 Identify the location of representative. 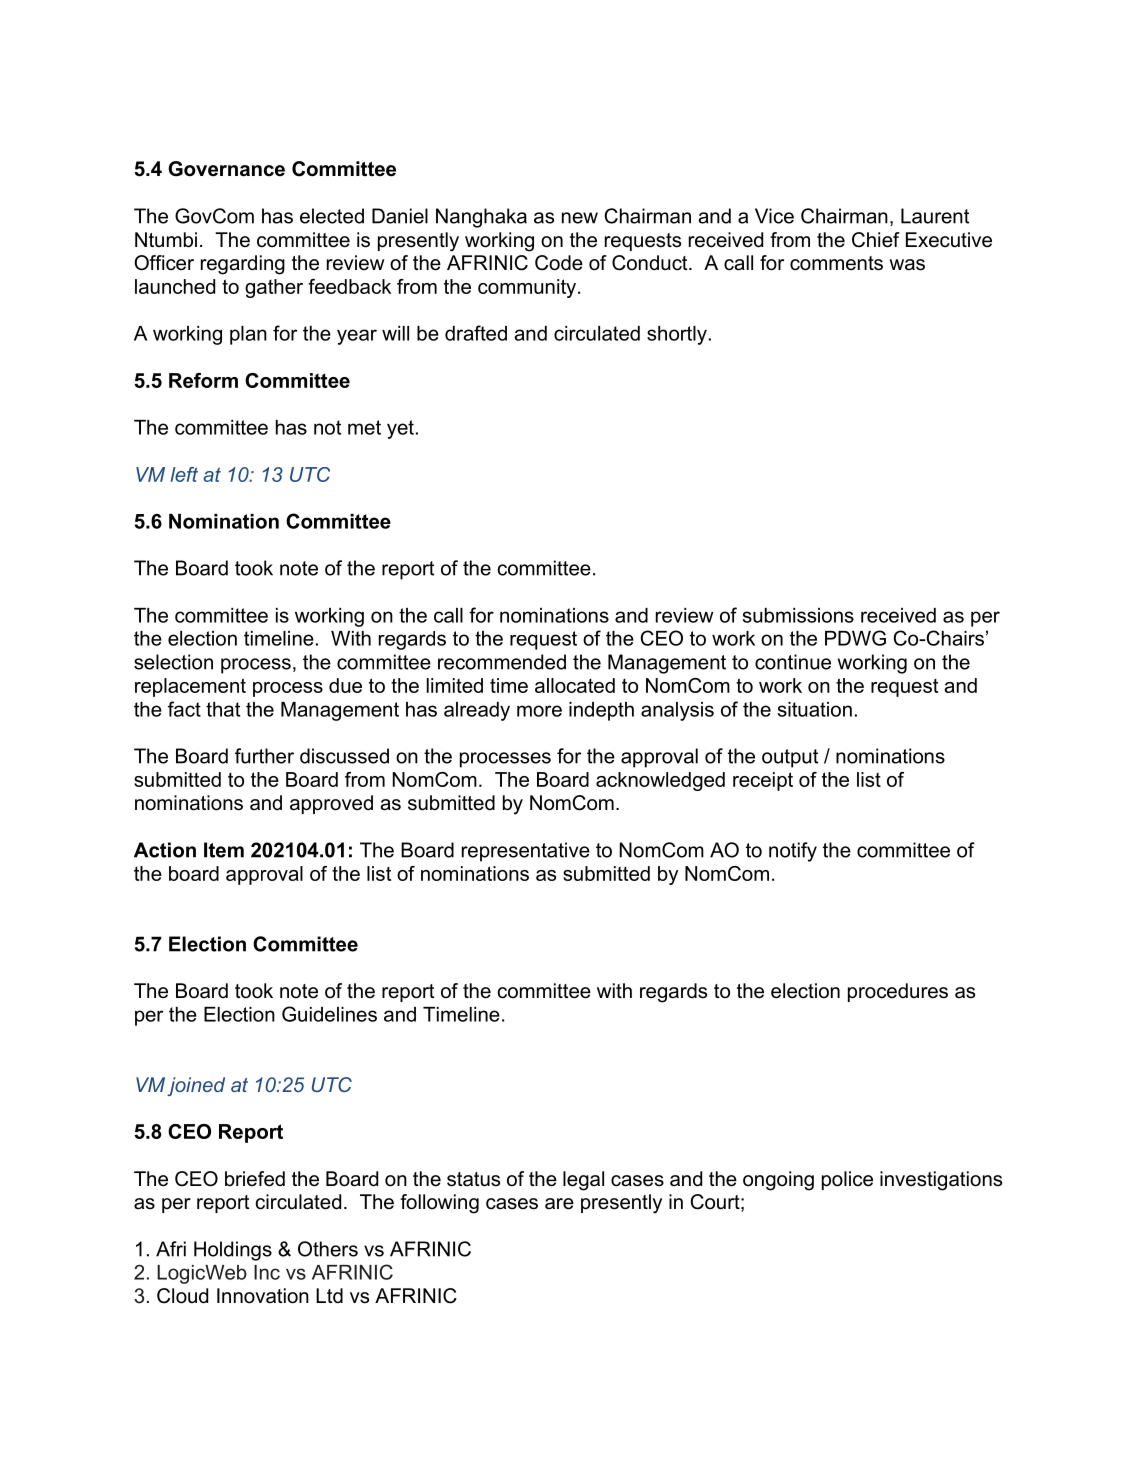
(526, 852).
